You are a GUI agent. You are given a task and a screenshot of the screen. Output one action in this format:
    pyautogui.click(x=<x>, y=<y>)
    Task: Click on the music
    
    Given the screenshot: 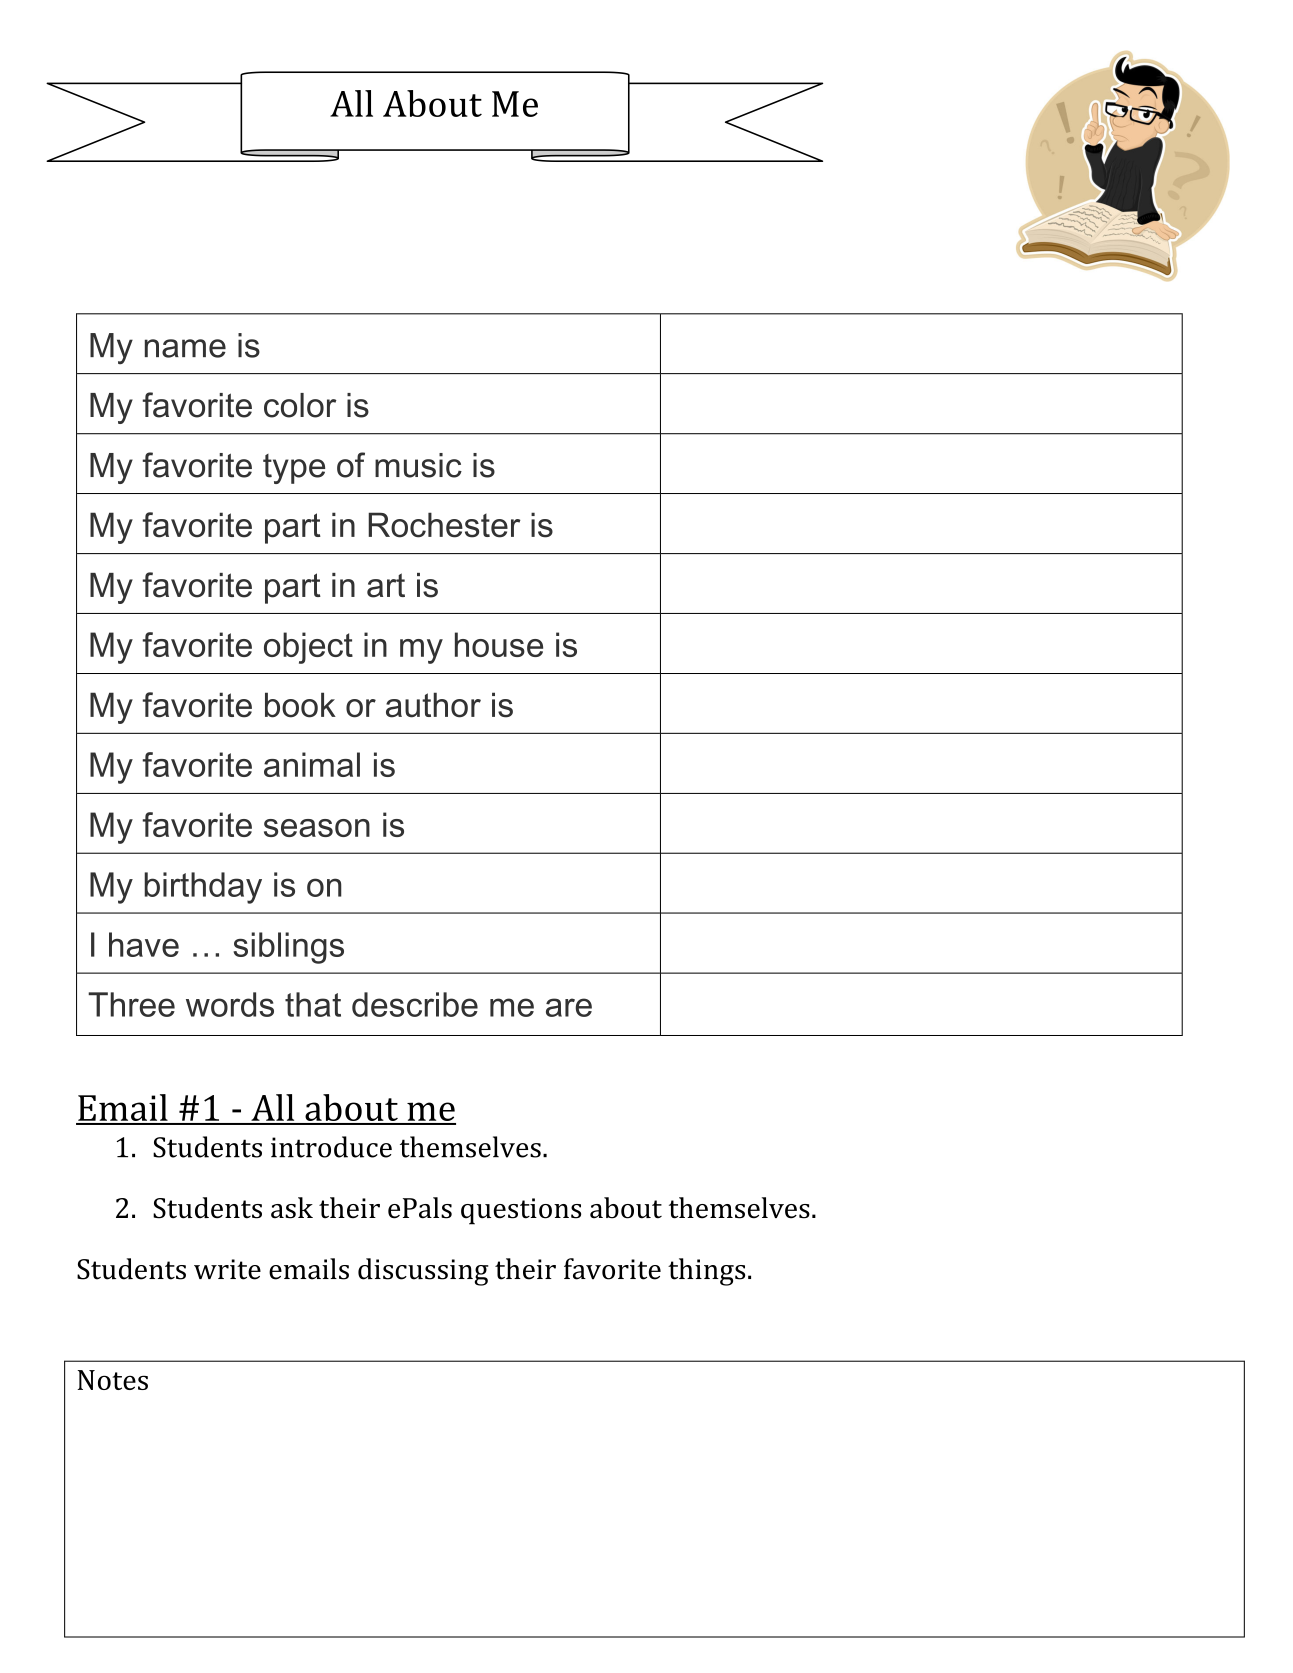 What is the action you would take?
    pyautogui.click(x=418, y=465)
